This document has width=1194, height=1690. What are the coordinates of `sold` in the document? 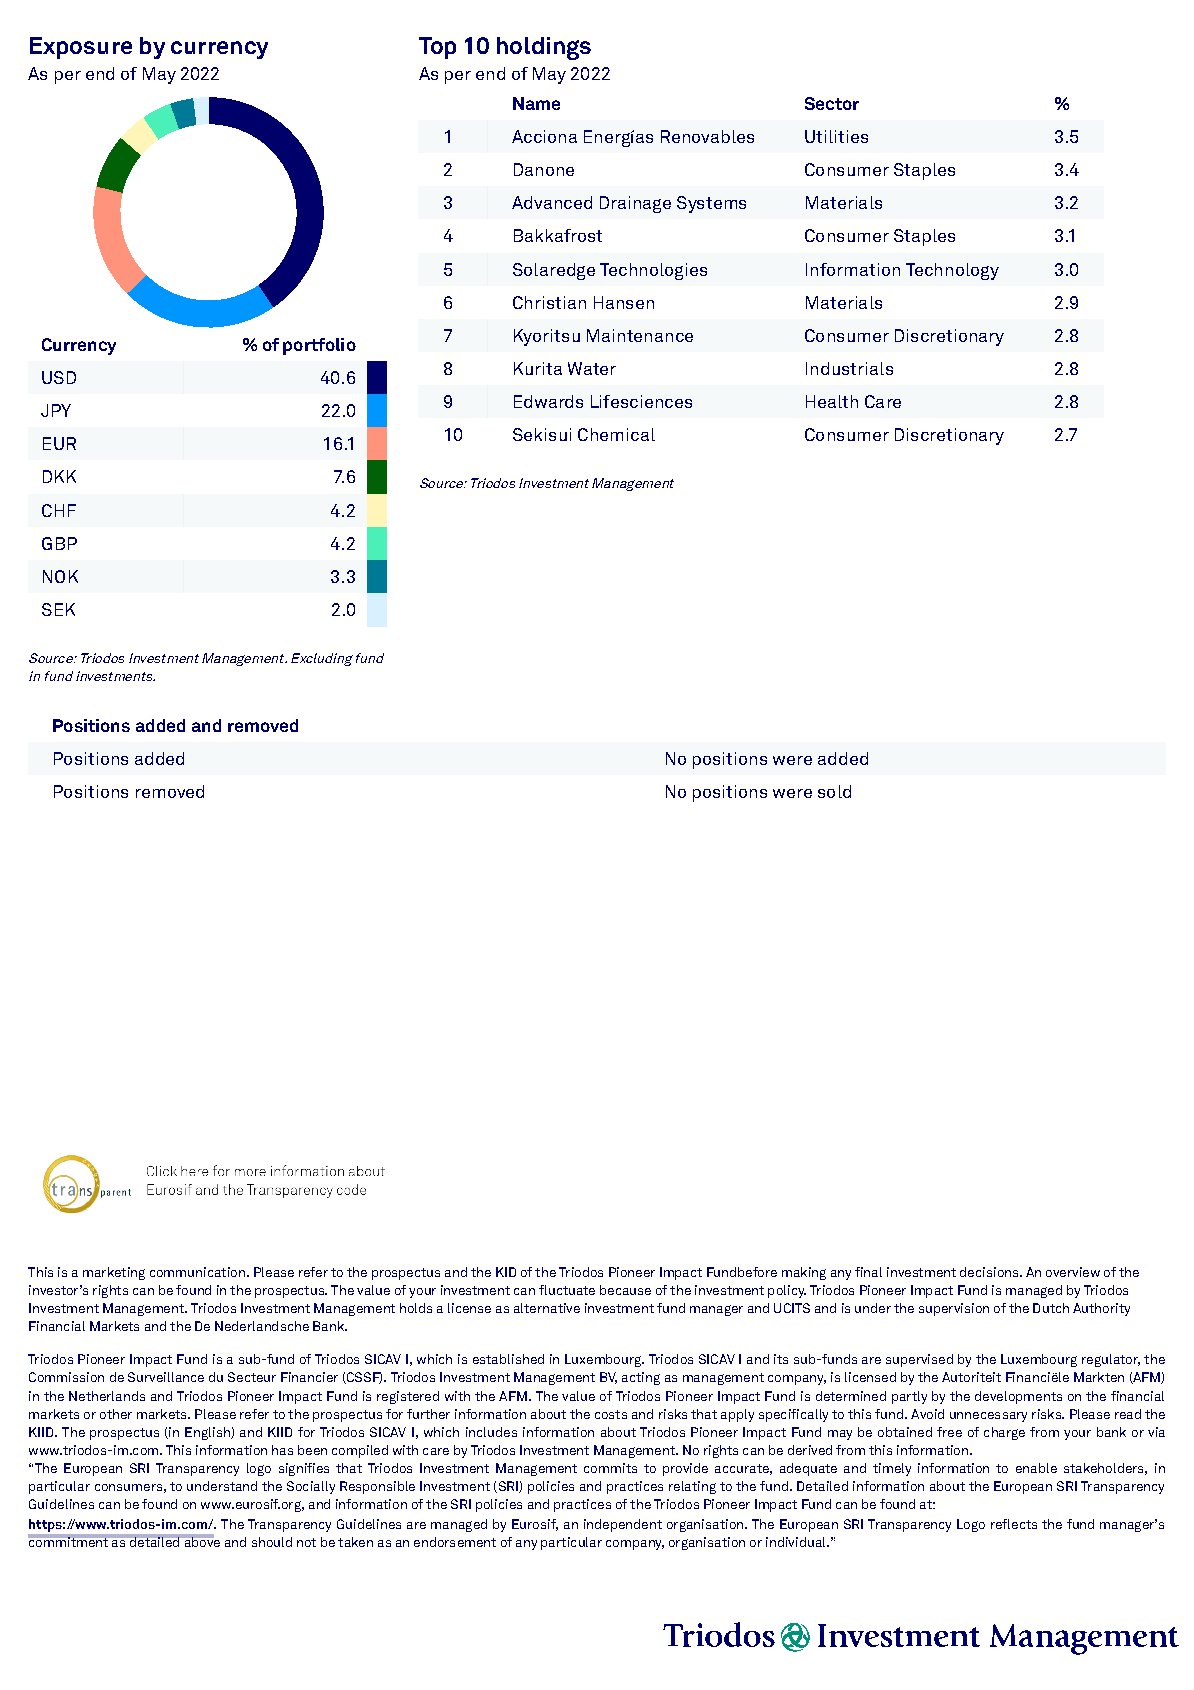 It's located at (834, 791).
